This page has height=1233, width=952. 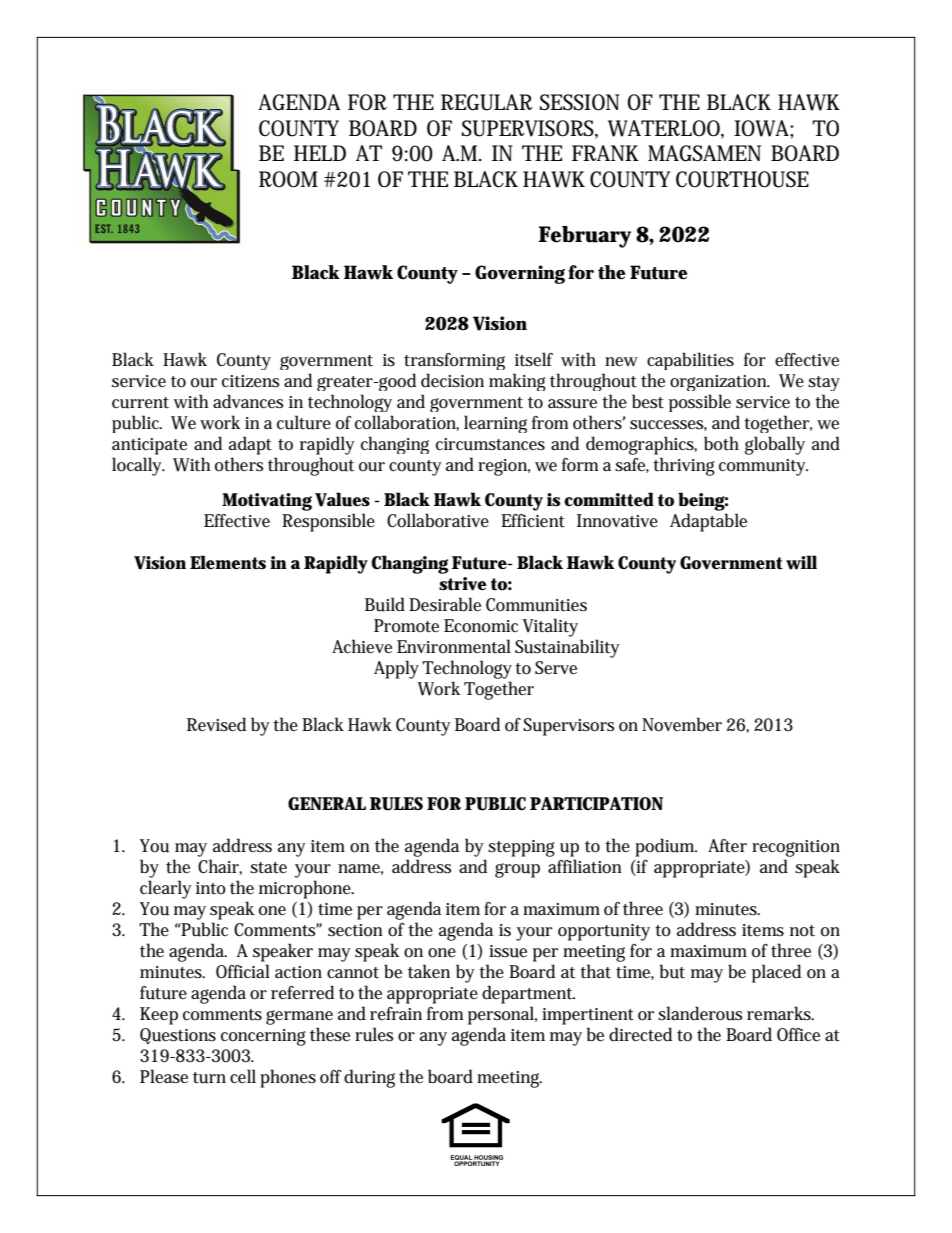 What do you see at coordinates (762, 128) in the page?
I see `IOWA` at bounding box center [762, 128].
